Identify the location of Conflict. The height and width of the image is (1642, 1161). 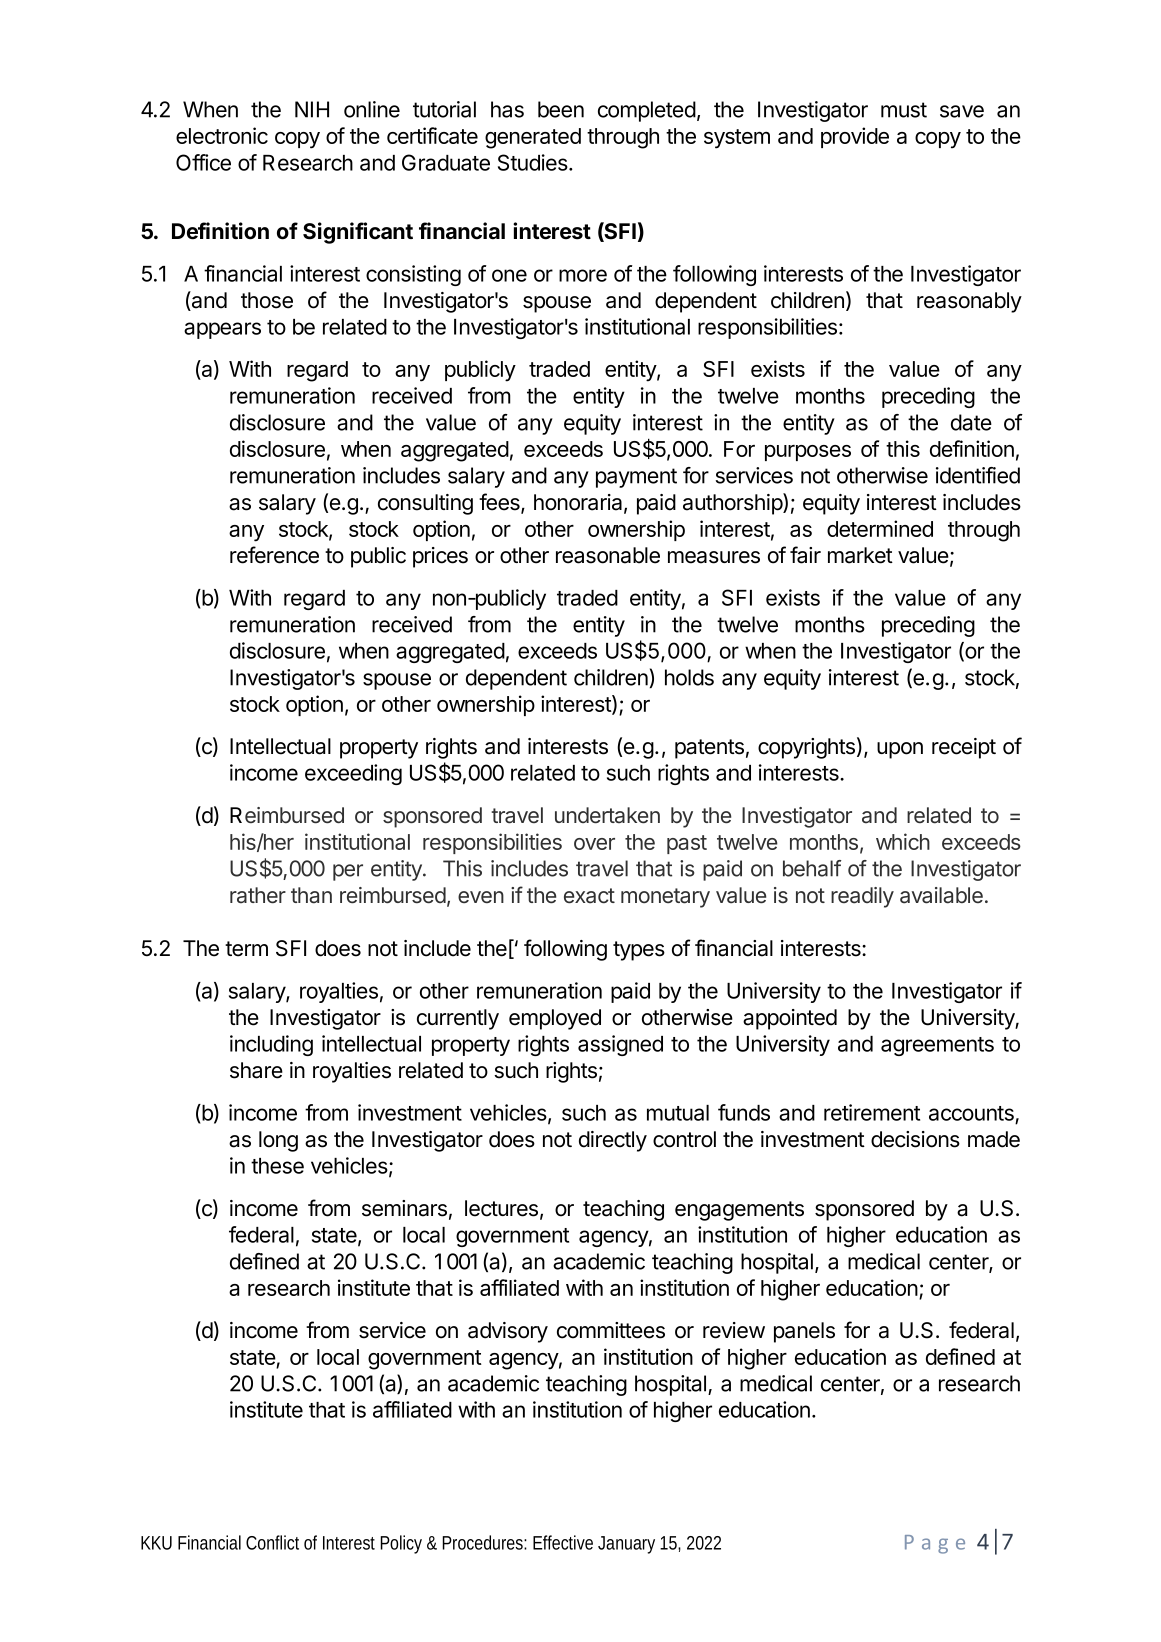
(272, 1542).
